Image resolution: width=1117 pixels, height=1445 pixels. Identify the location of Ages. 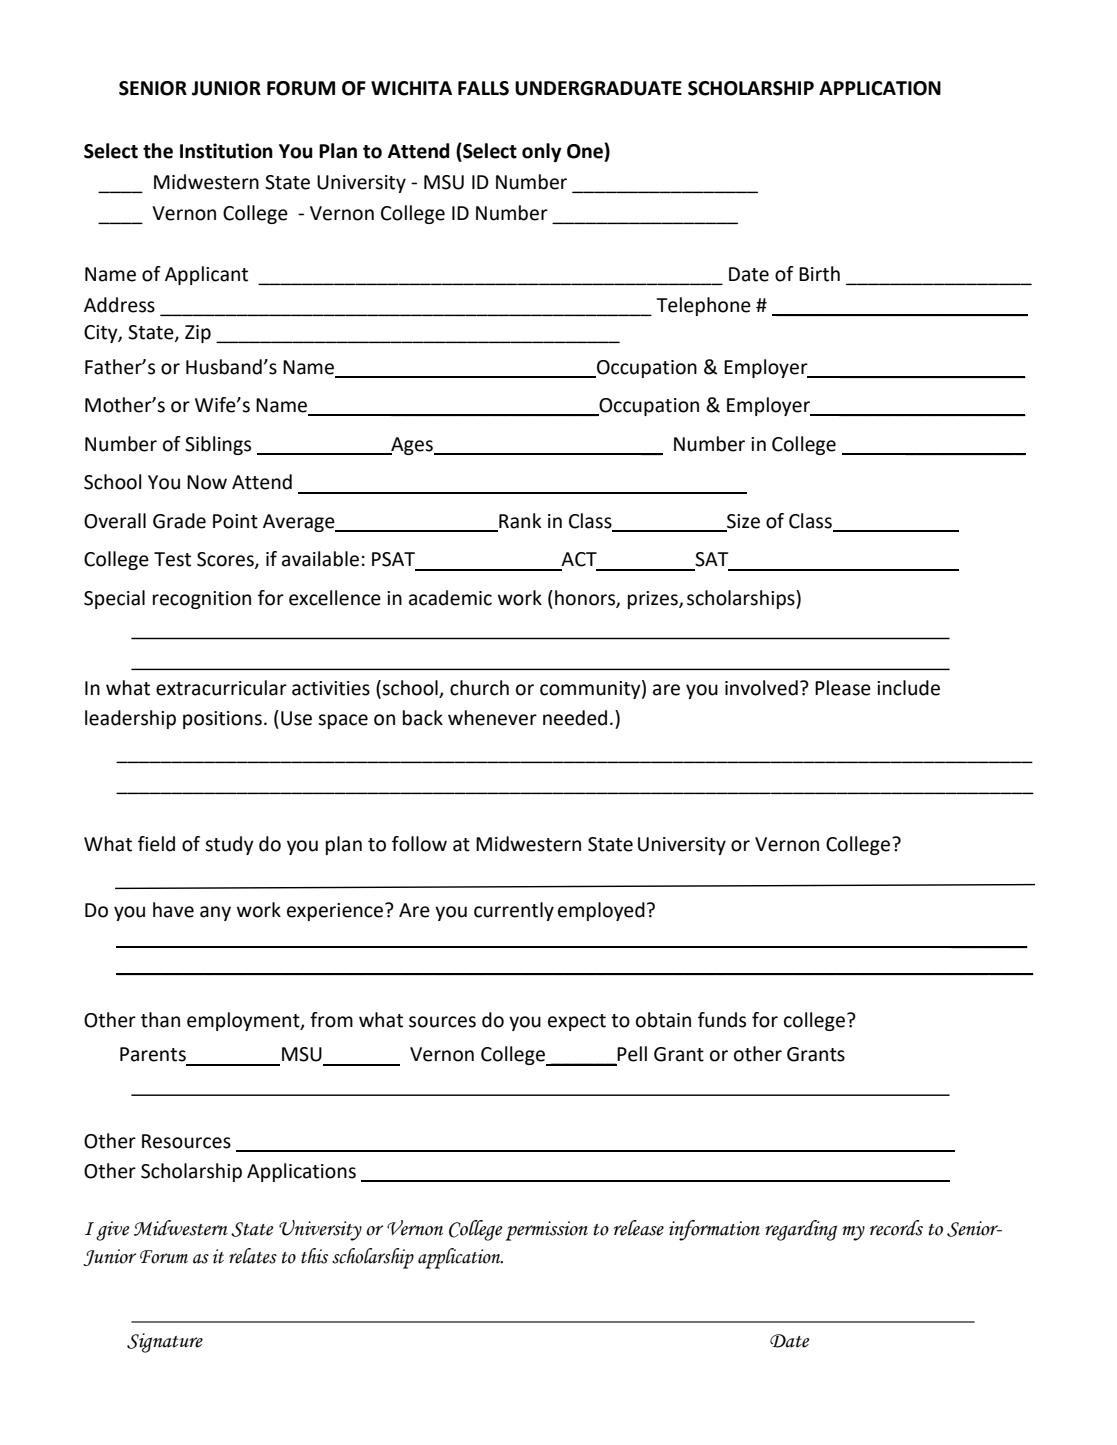
(412, 446).
